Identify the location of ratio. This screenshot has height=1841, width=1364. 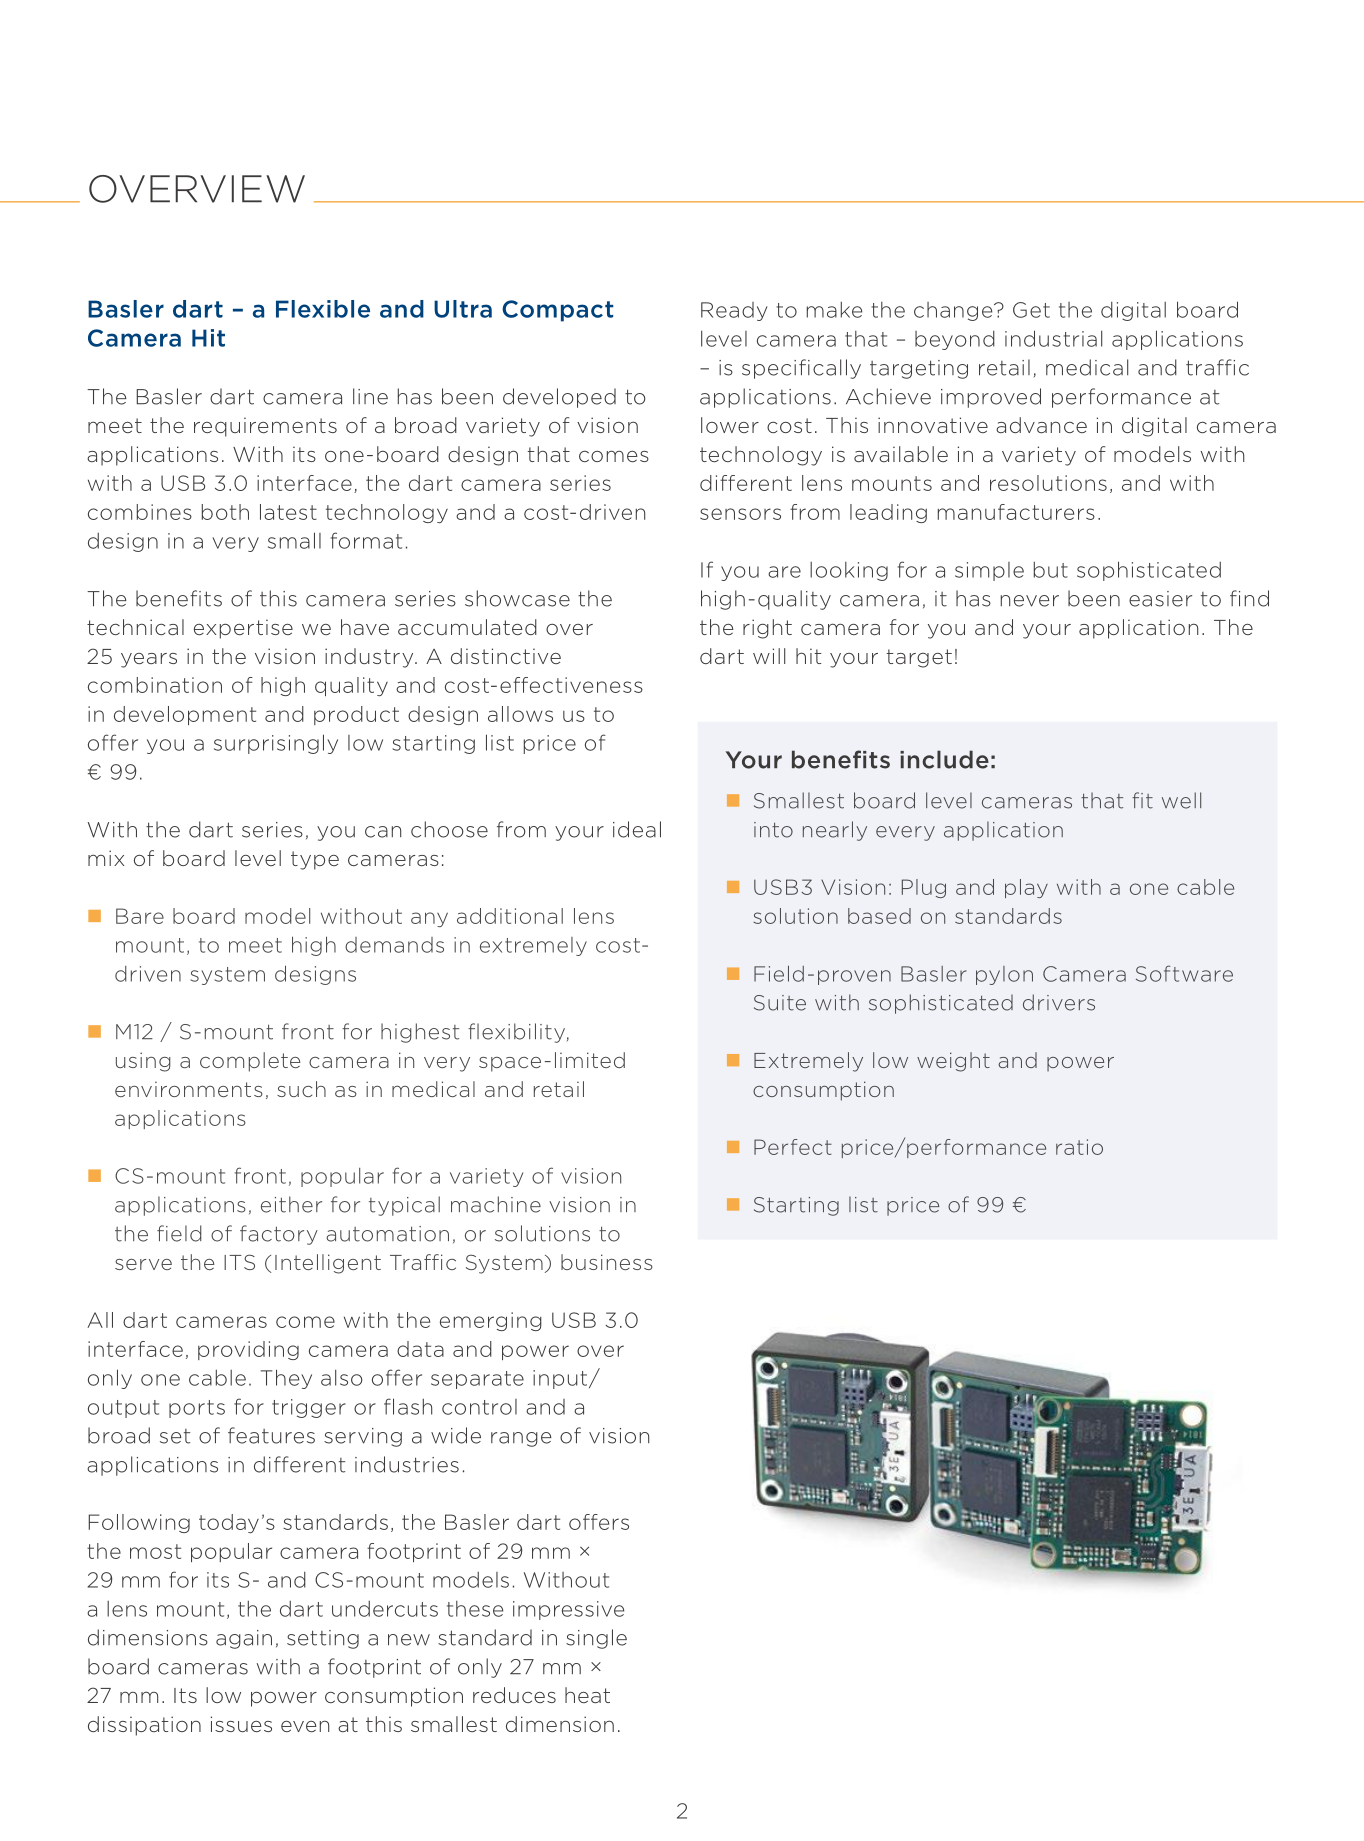
(1079, 1147).
